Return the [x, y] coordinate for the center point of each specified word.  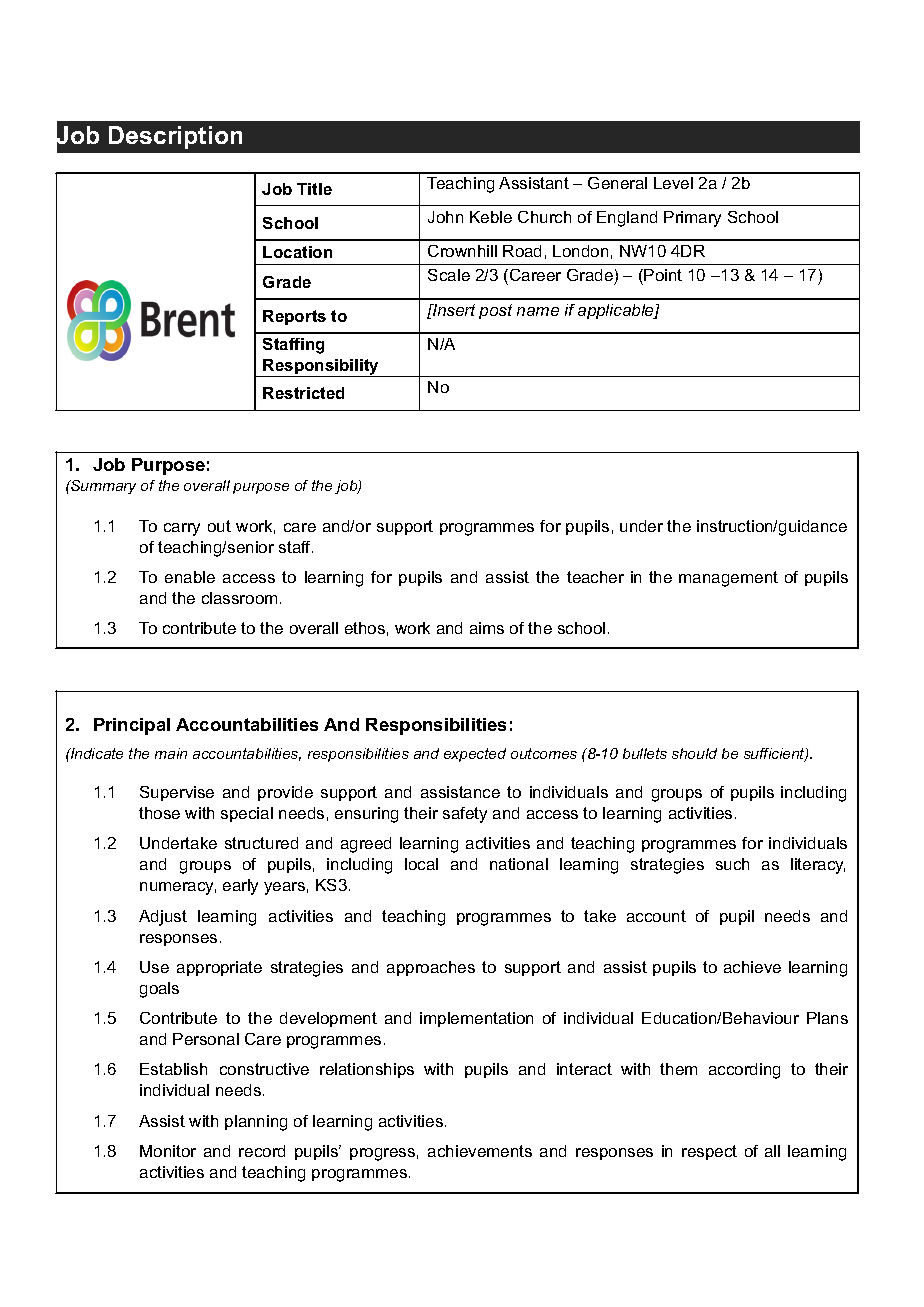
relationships [367, 1070]
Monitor [168, 1151]
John [445, 217]
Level [673, 183]
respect [709, 1152]
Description [175, 137]
